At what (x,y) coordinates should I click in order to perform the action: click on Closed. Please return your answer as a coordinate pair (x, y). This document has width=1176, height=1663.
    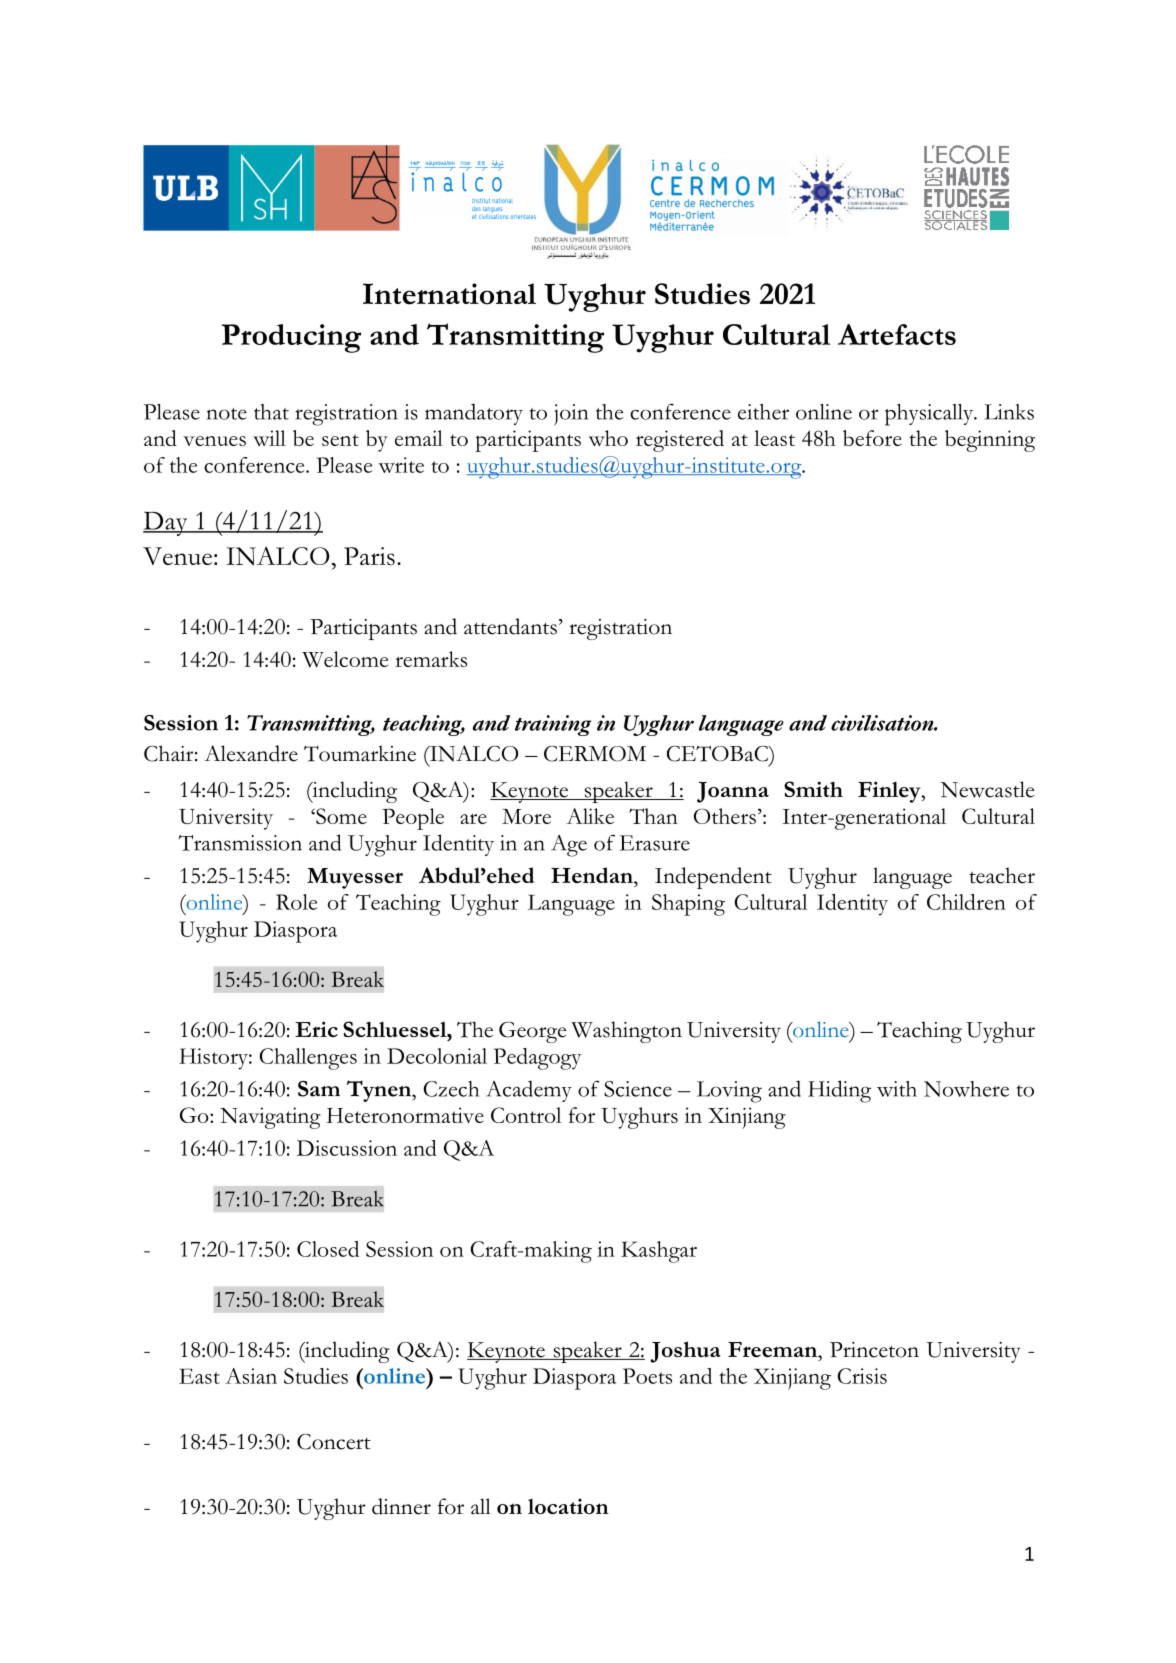
    Looking at the image, I should click on (328, 1249).
